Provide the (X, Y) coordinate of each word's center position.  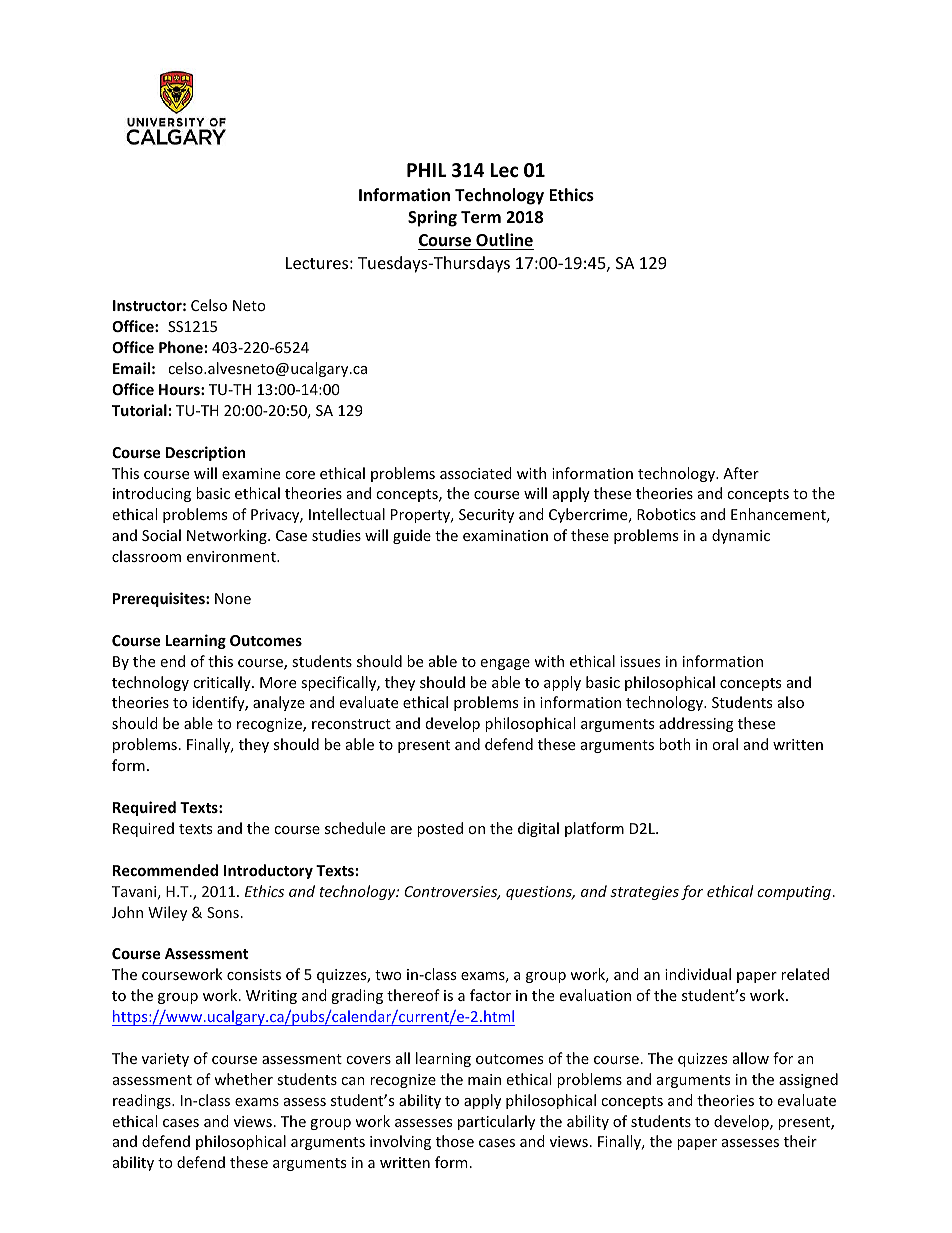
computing (794, 893)
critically (223, 683)
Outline (504, 240)
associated (476, 473)
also (791, 702)
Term (481, 217)
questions (540, 893)
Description (205, 453)
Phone (181, 347)
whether (243, 1079)
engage (505, 664)
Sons (223, 912)
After (741, 473)
